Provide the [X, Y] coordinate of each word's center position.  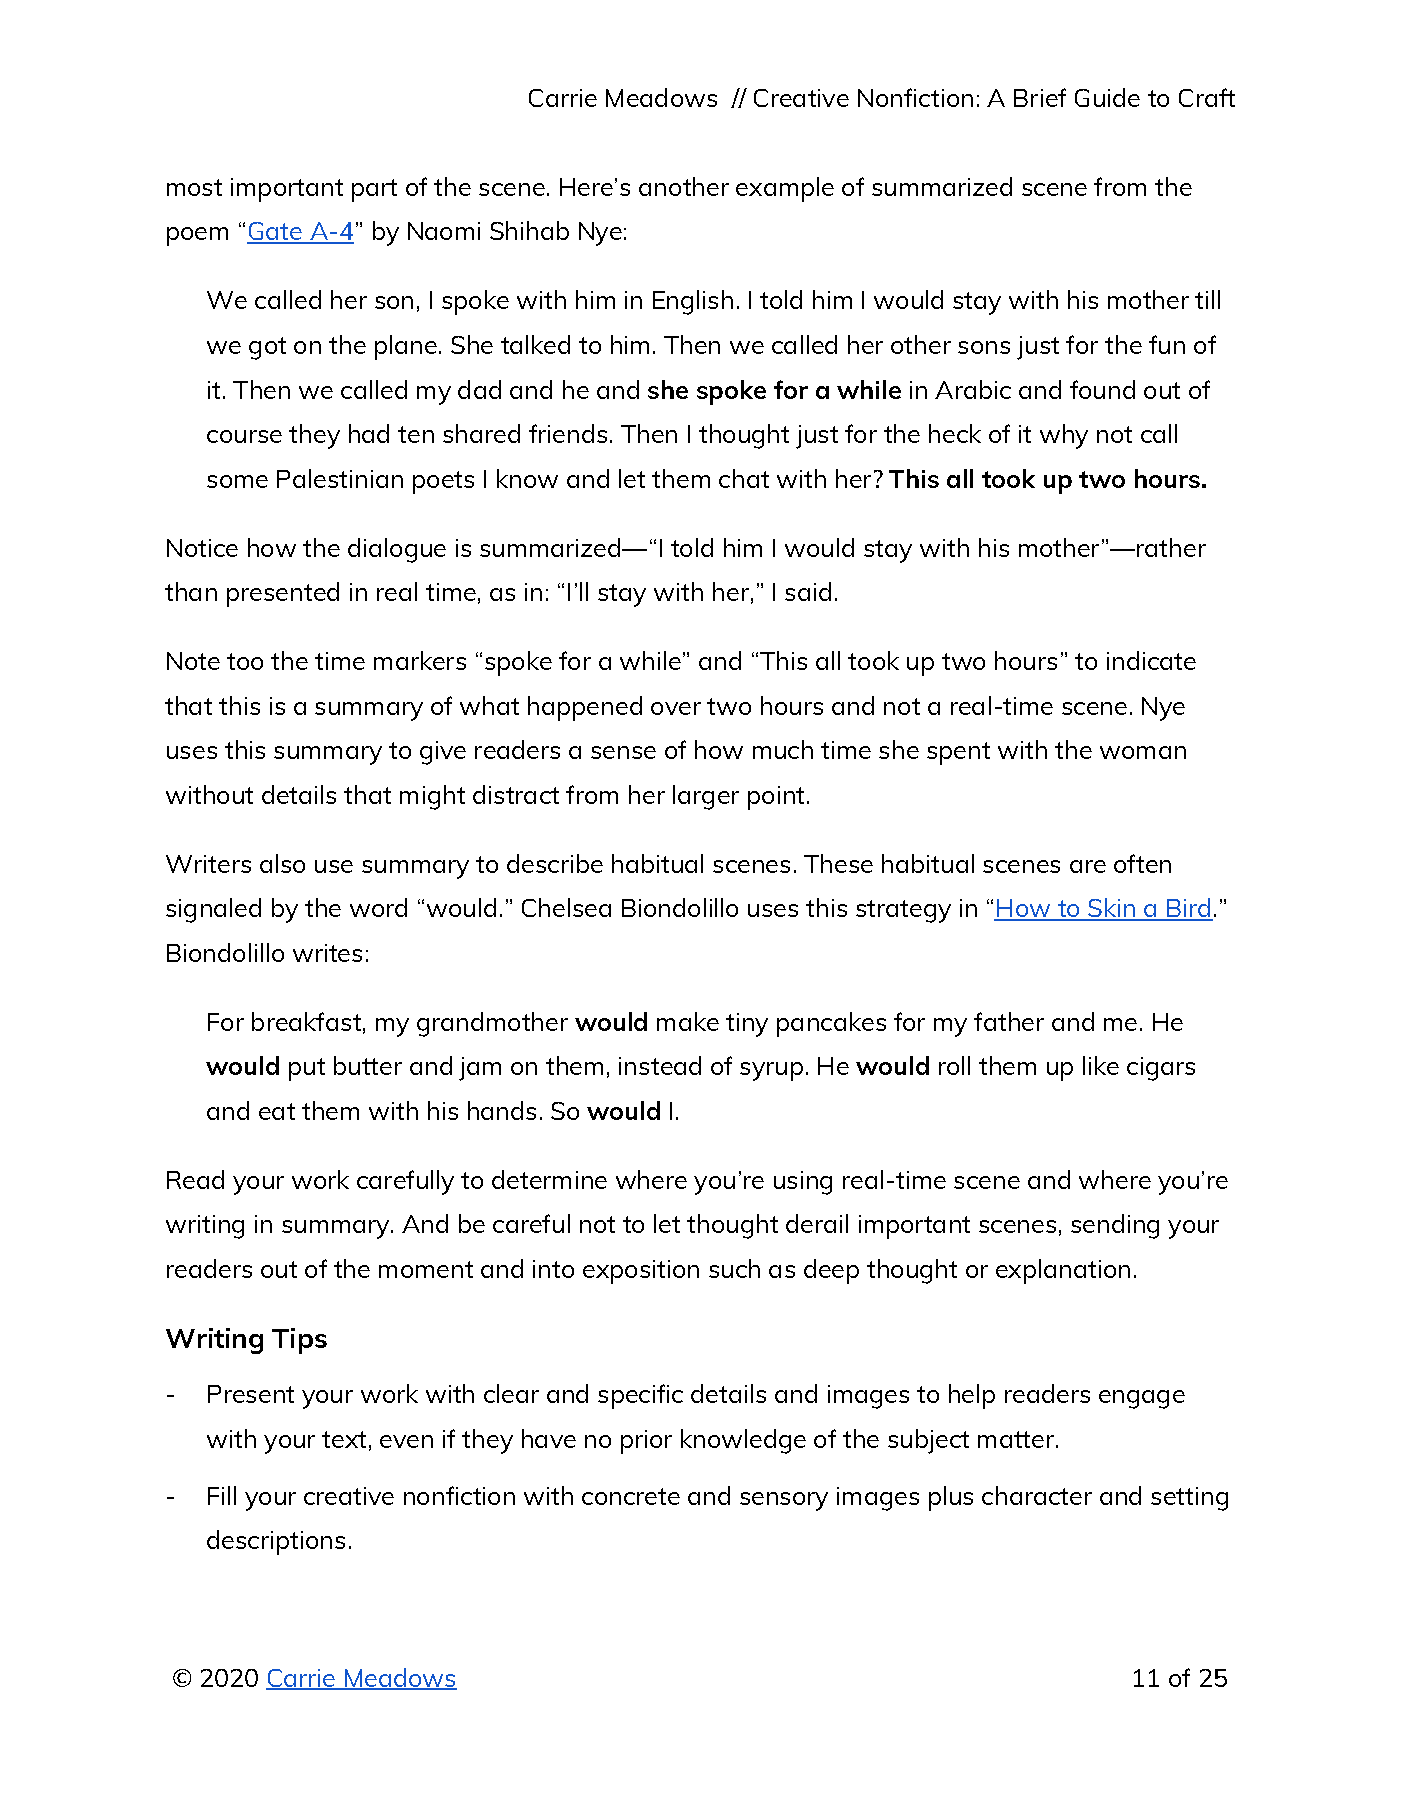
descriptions [276, 1542]
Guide [1107, 97]
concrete [631, 1496]
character [1037, 1495]
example [785, 189]
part [374, 190]
